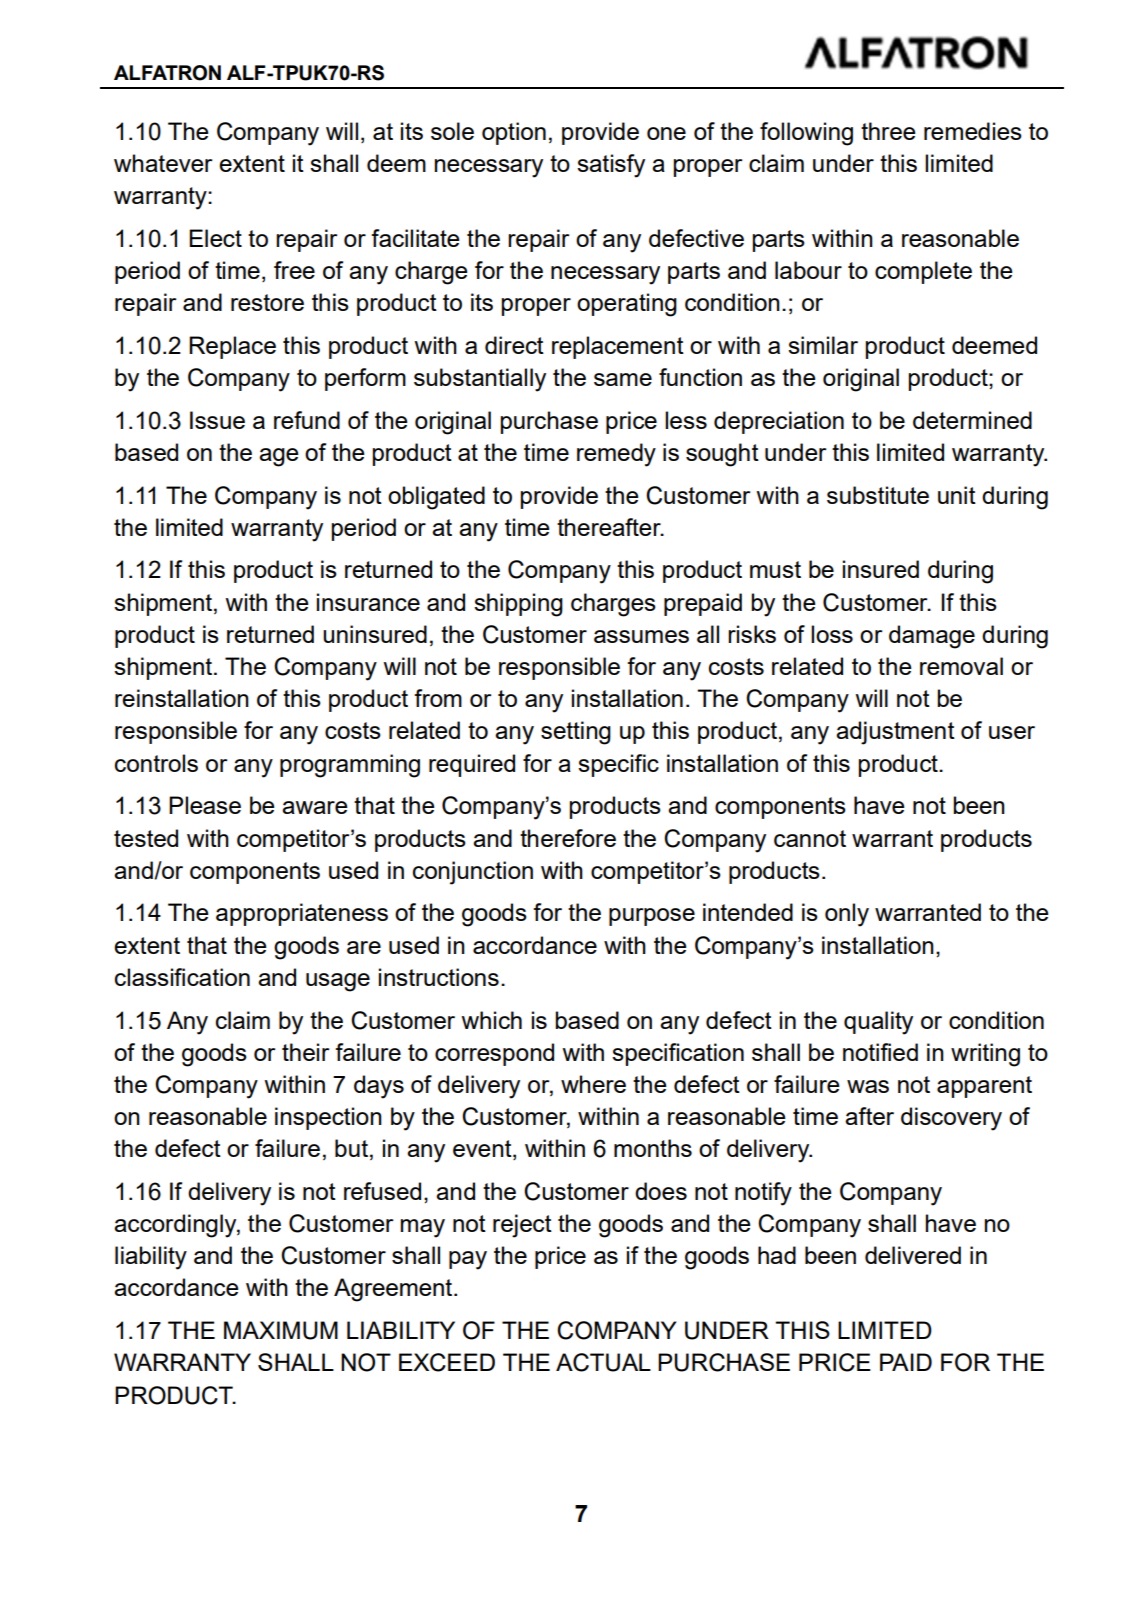 The height and width of the page is (1597, 1125). Describe the element at coordinates (878, 495) in the page. I see `substitute` at that location.
